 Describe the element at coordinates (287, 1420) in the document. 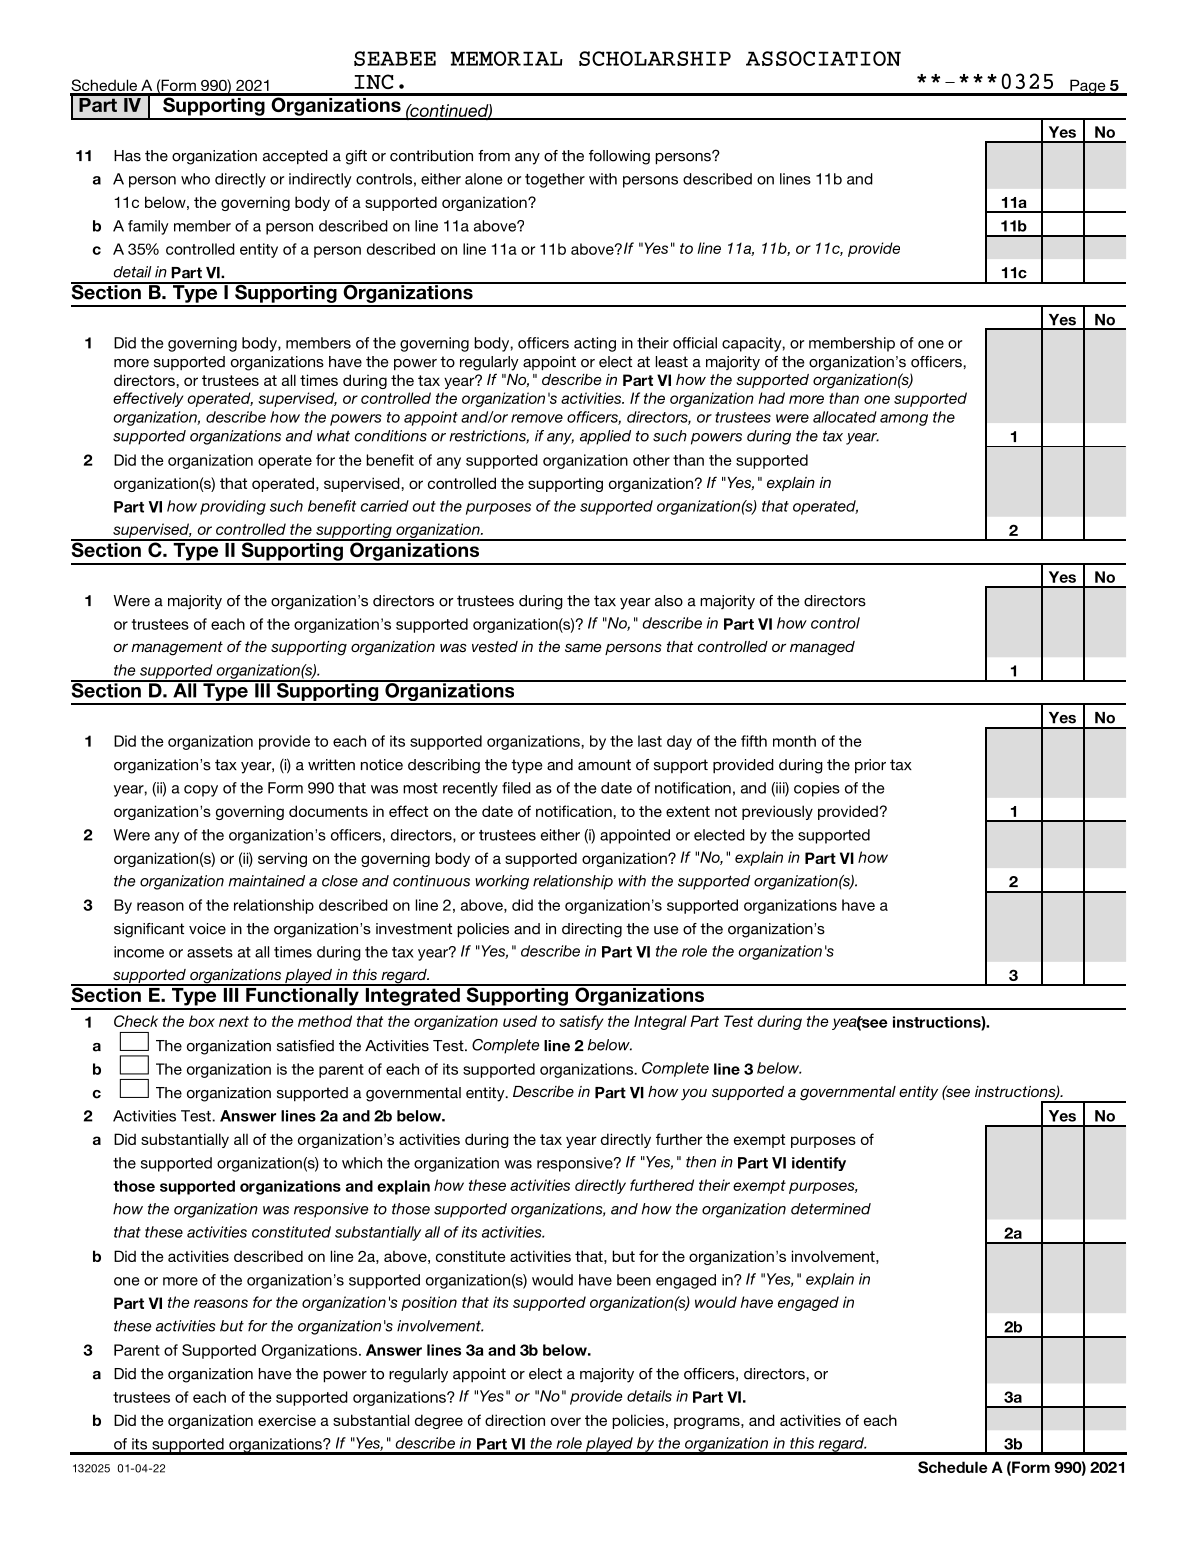

I see `exercise` at that location.
